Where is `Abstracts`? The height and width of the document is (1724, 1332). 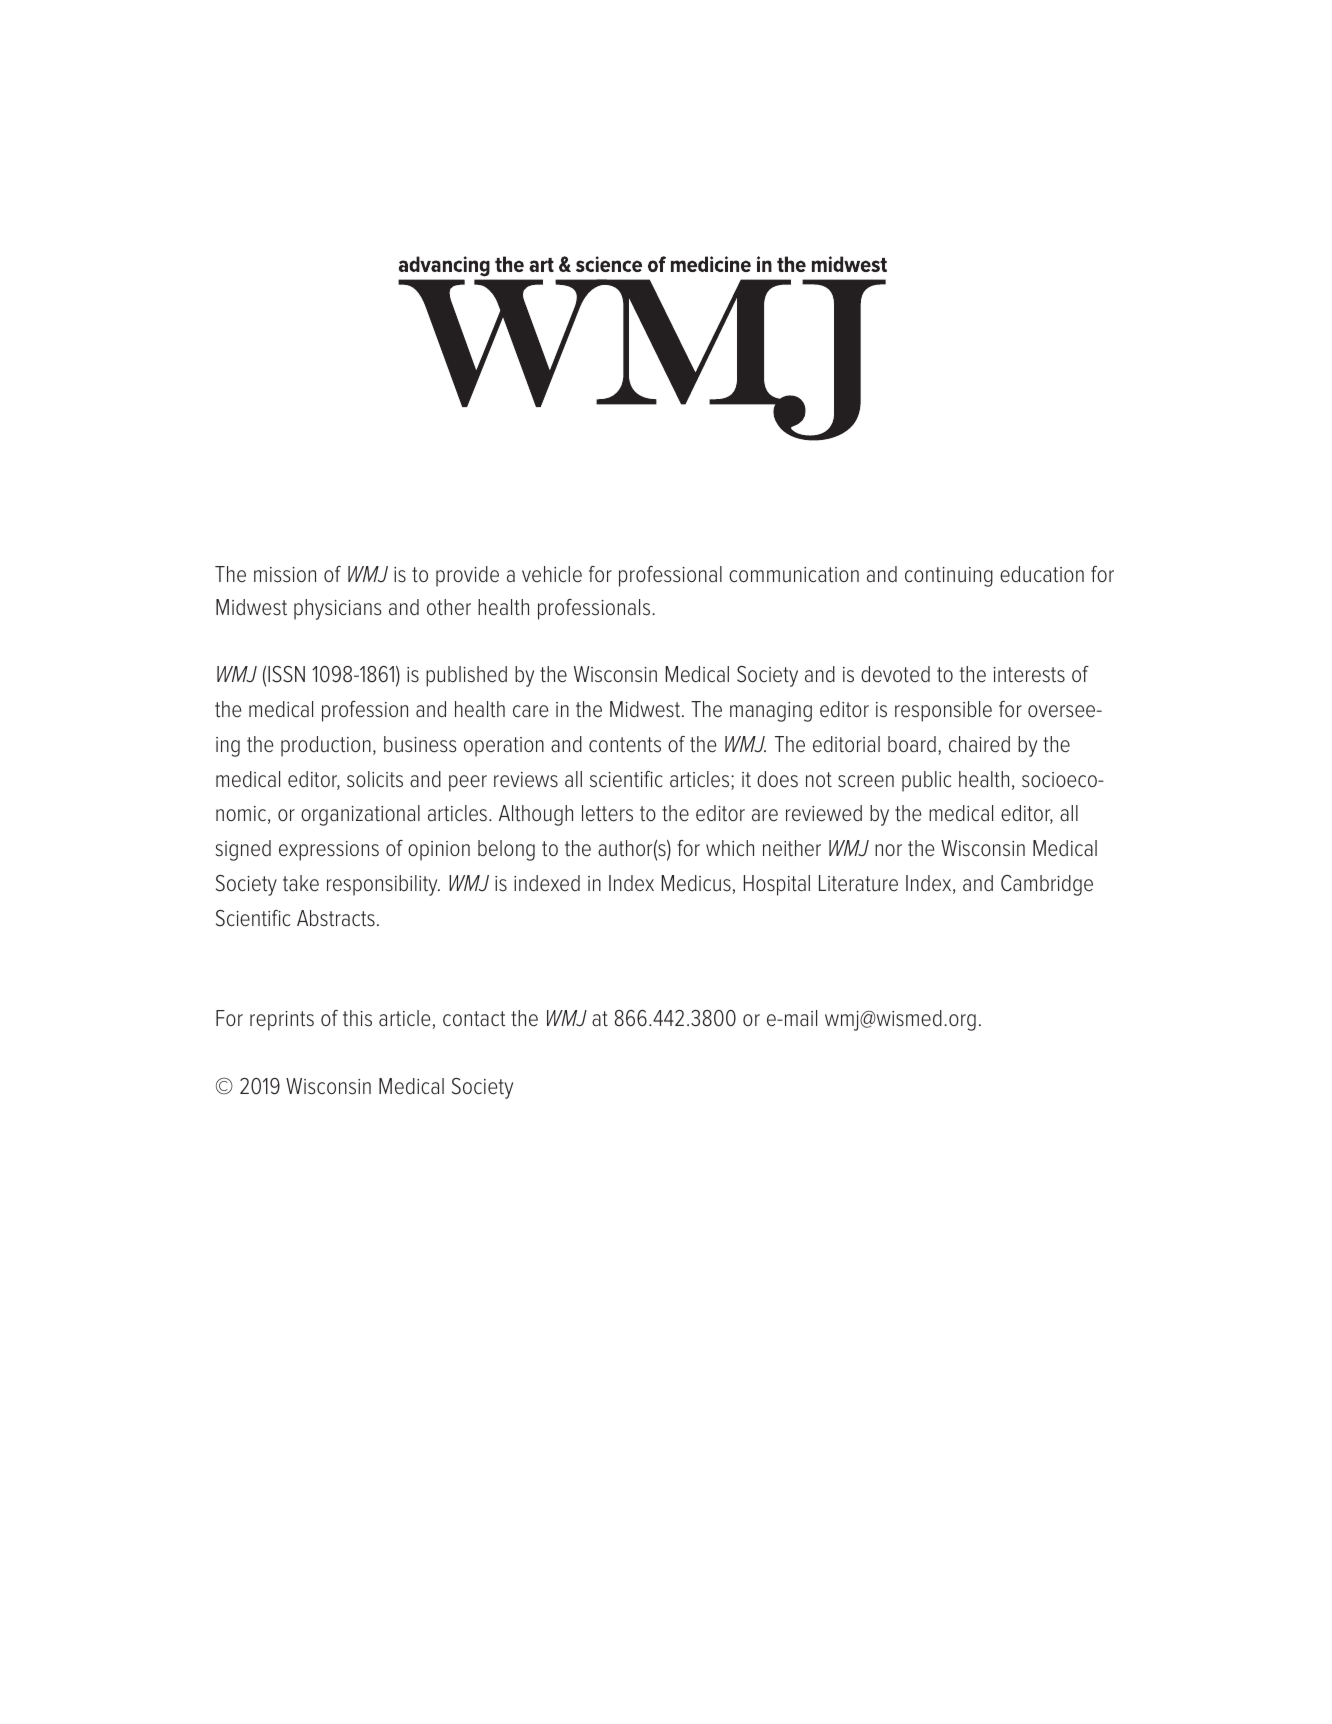
Abstracts is located at coordinates (336, 918).
